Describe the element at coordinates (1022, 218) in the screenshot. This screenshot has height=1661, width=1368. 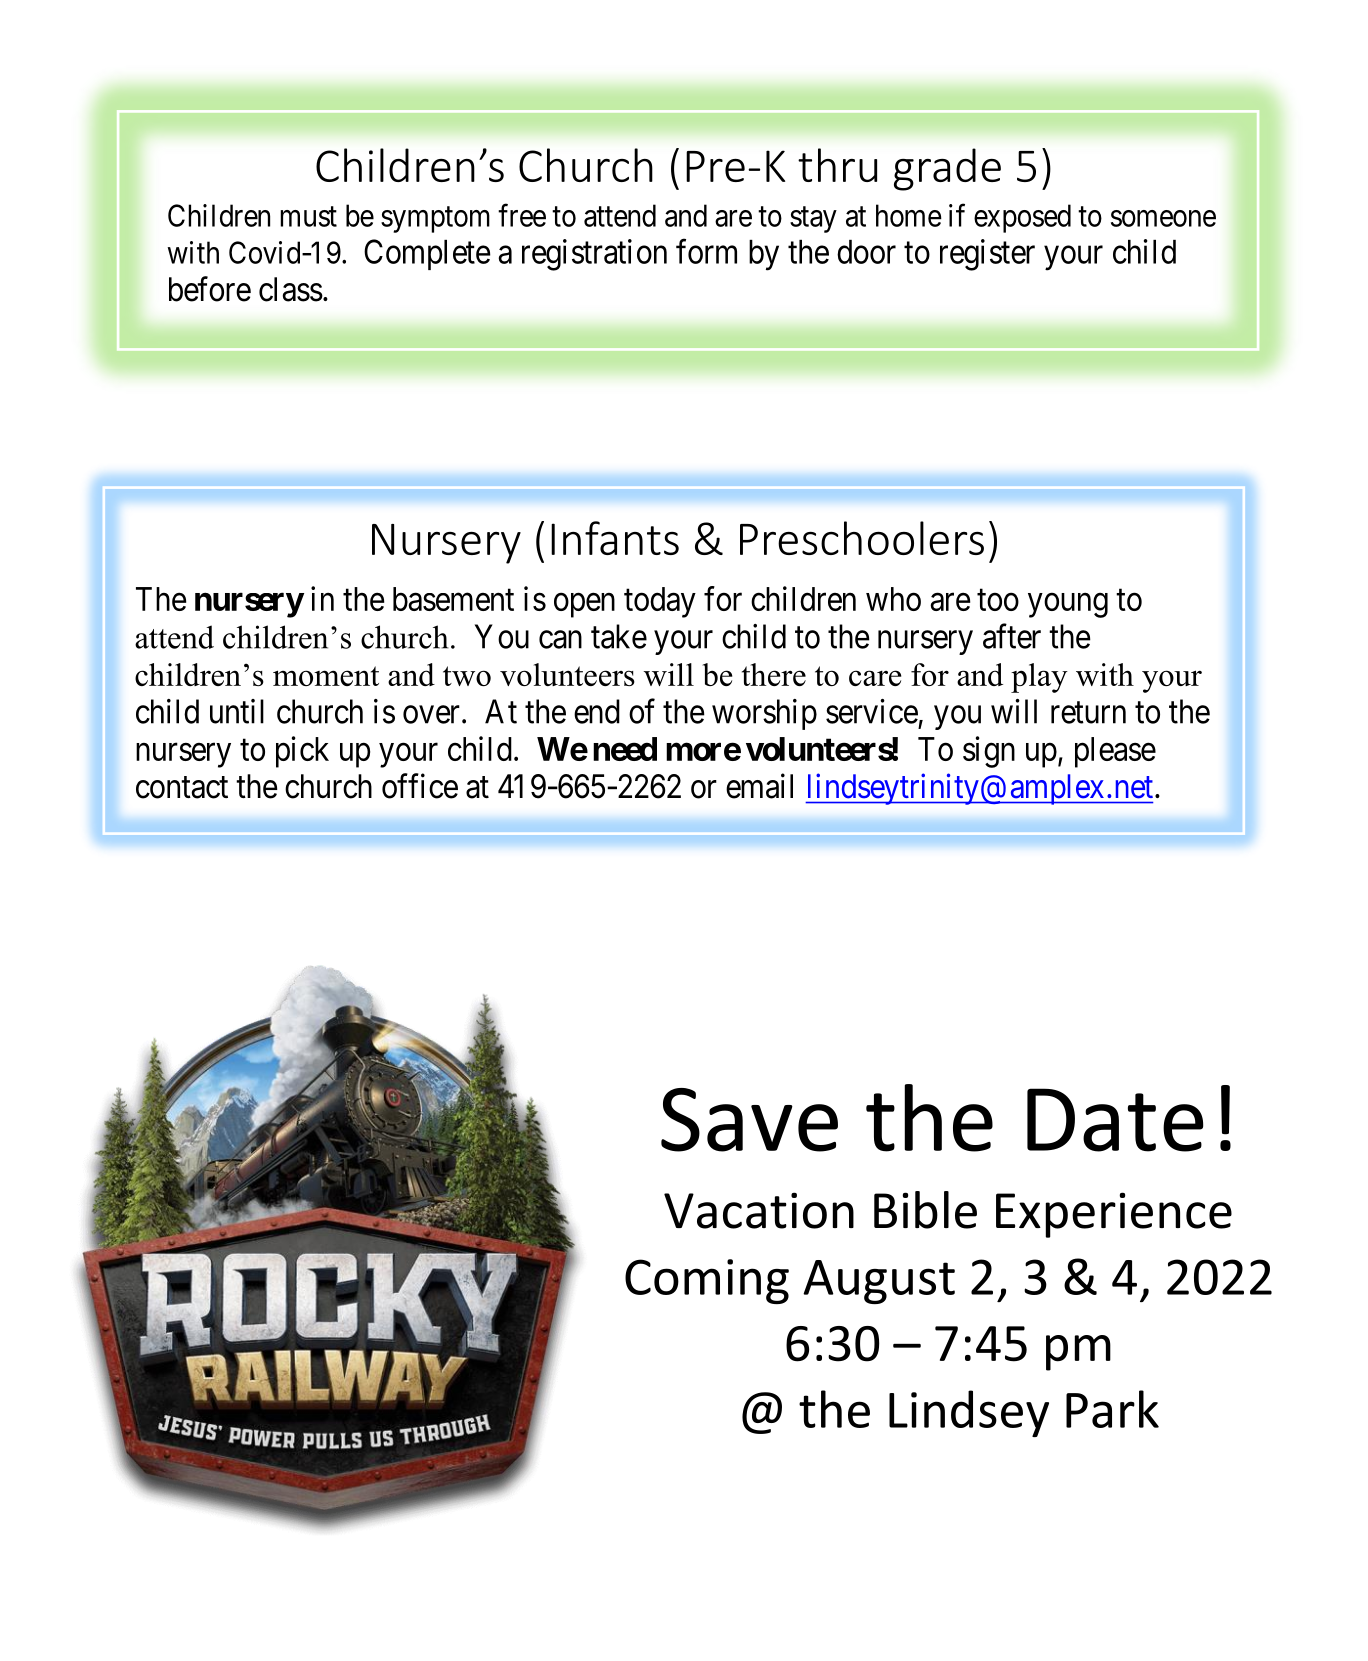
I see `exposed` at that location.
